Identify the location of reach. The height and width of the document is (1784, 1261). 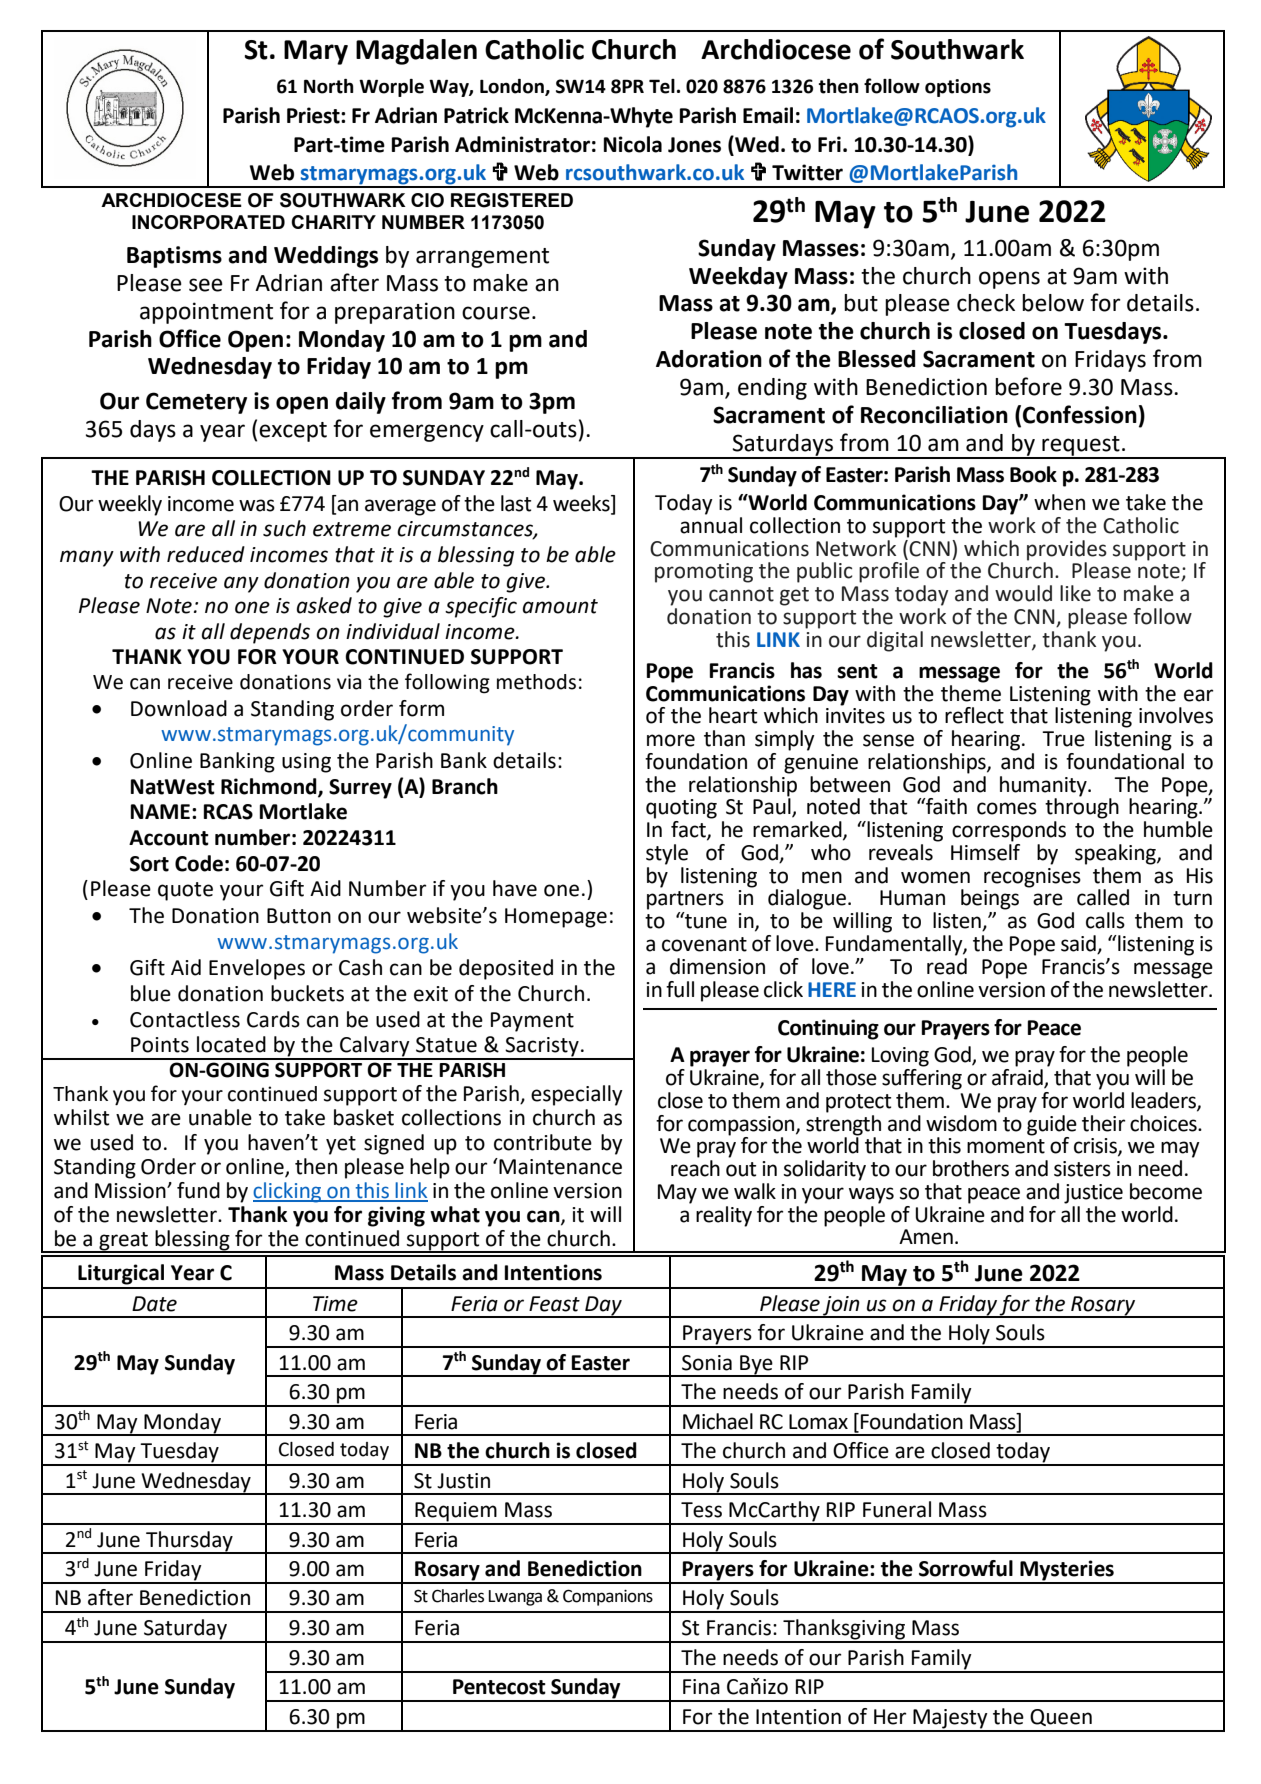
(695, 1168).
